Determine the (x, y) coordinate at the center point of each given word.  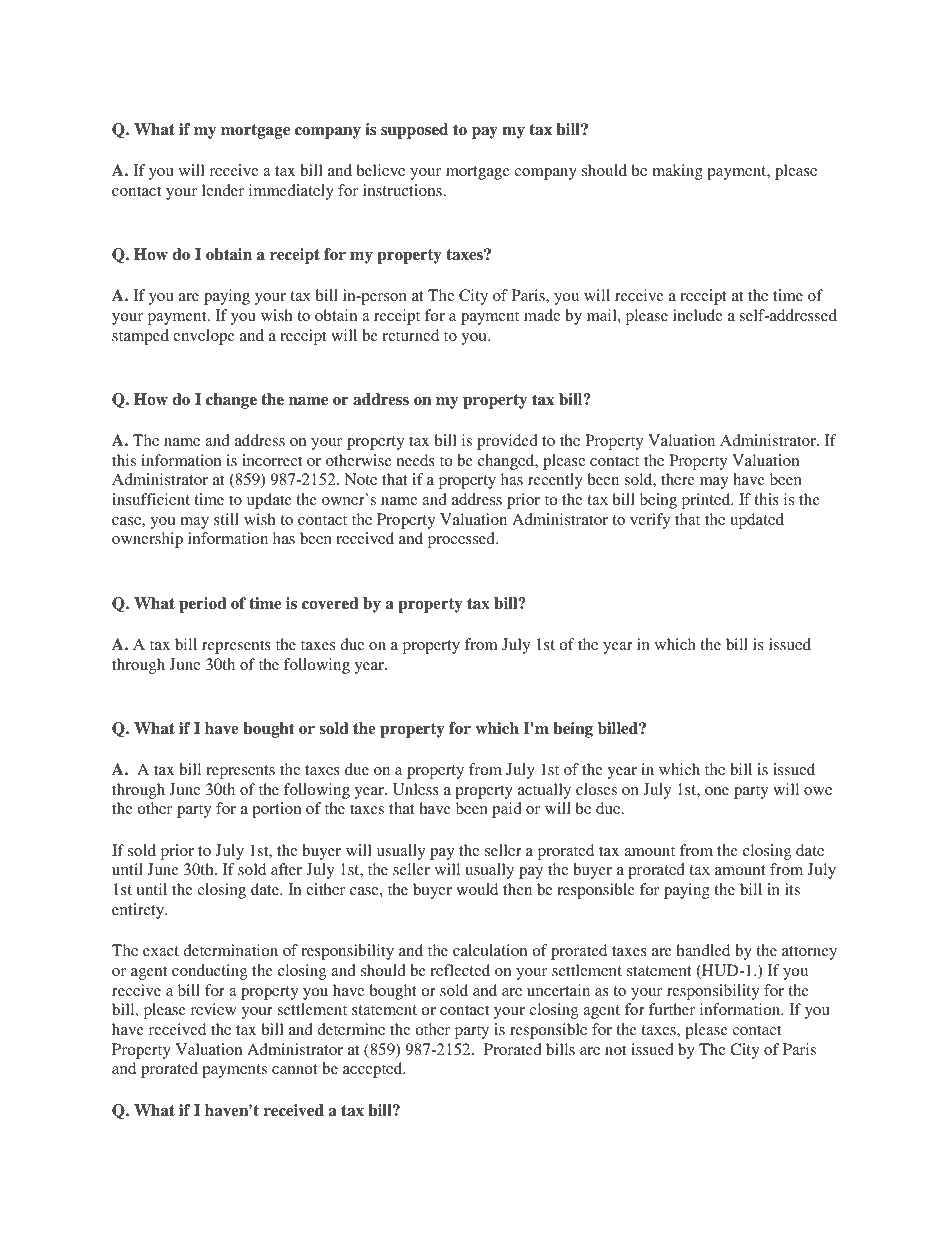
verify (650, 521)
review (213, 1009)
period (203, 605)
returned (410, 335)
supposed (414, 131)
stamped (140, 337)
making (677, 172)
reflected (460, 970)
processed (462, 540)
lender (223, 190)
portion (277, 810)
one (717, 791)
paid (507, 810)
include (698, 315)
